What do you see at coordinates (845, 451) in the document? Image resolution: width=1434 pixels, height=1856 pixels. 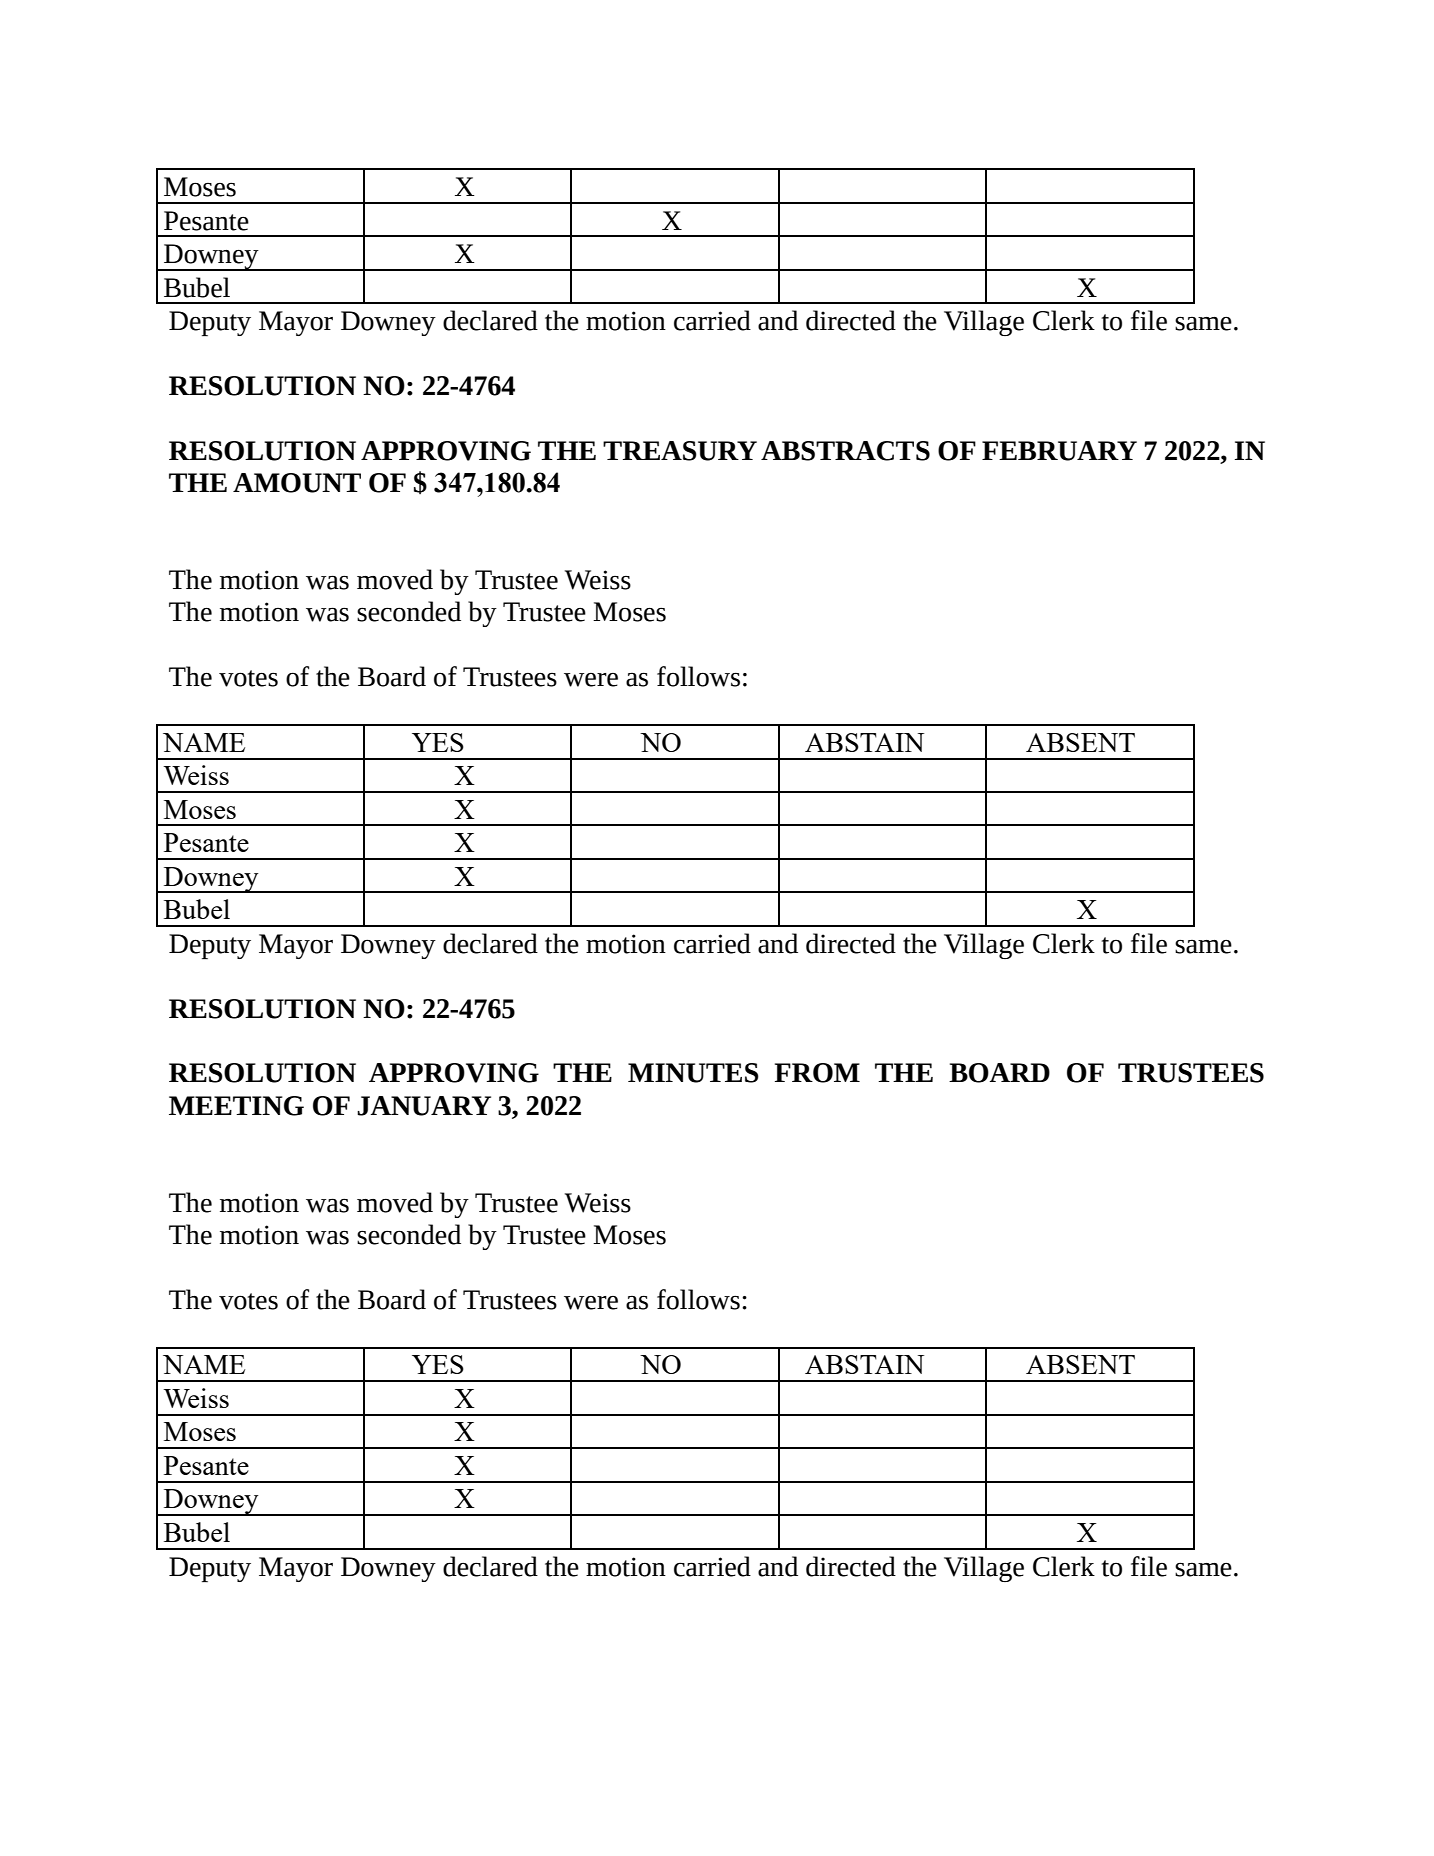 I see `ABSTRACTS` at bounding box center [845, 451].
